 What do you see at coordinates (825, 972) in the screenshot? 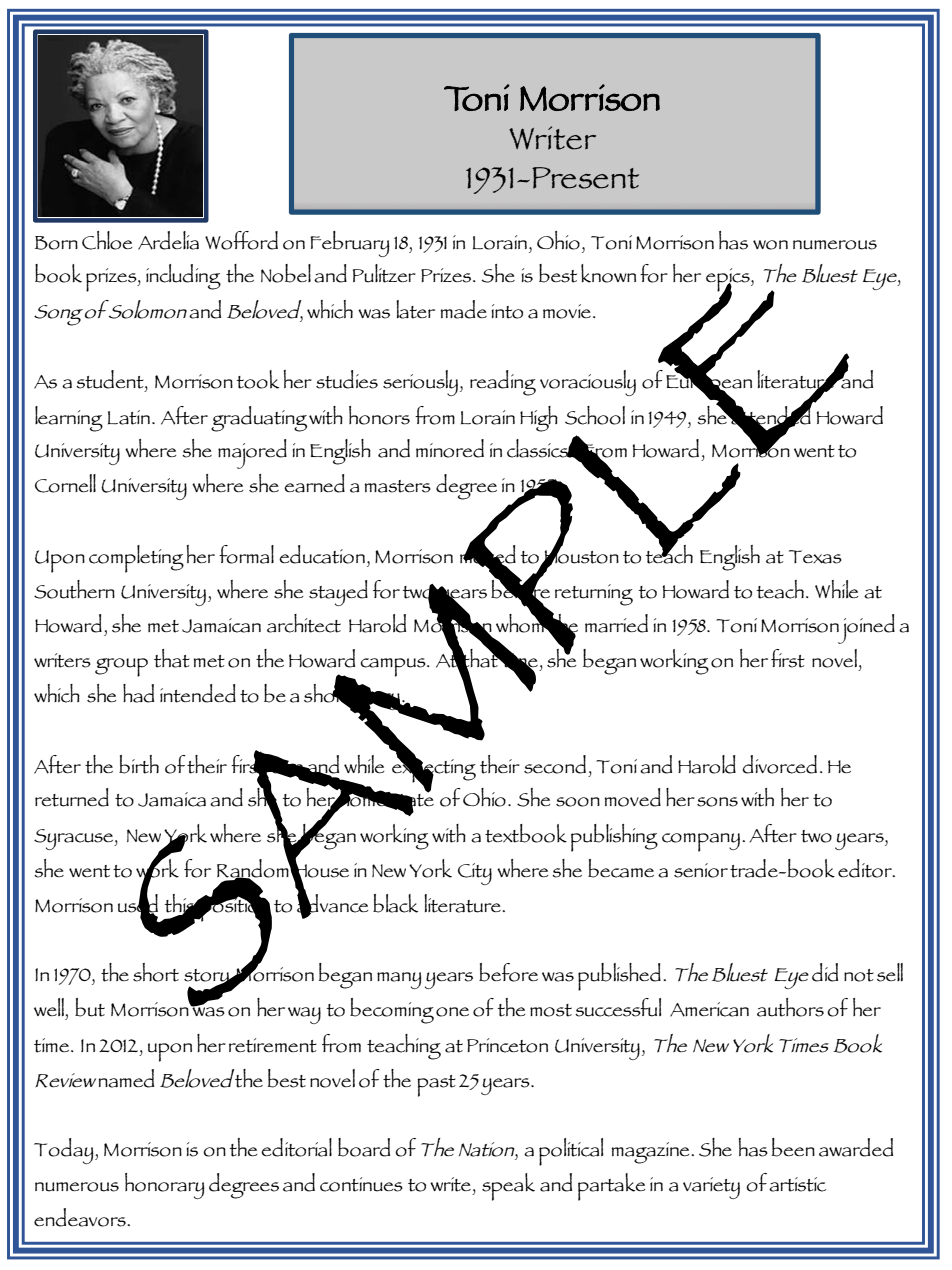
I see `did` at bounding box center [825, 972].
